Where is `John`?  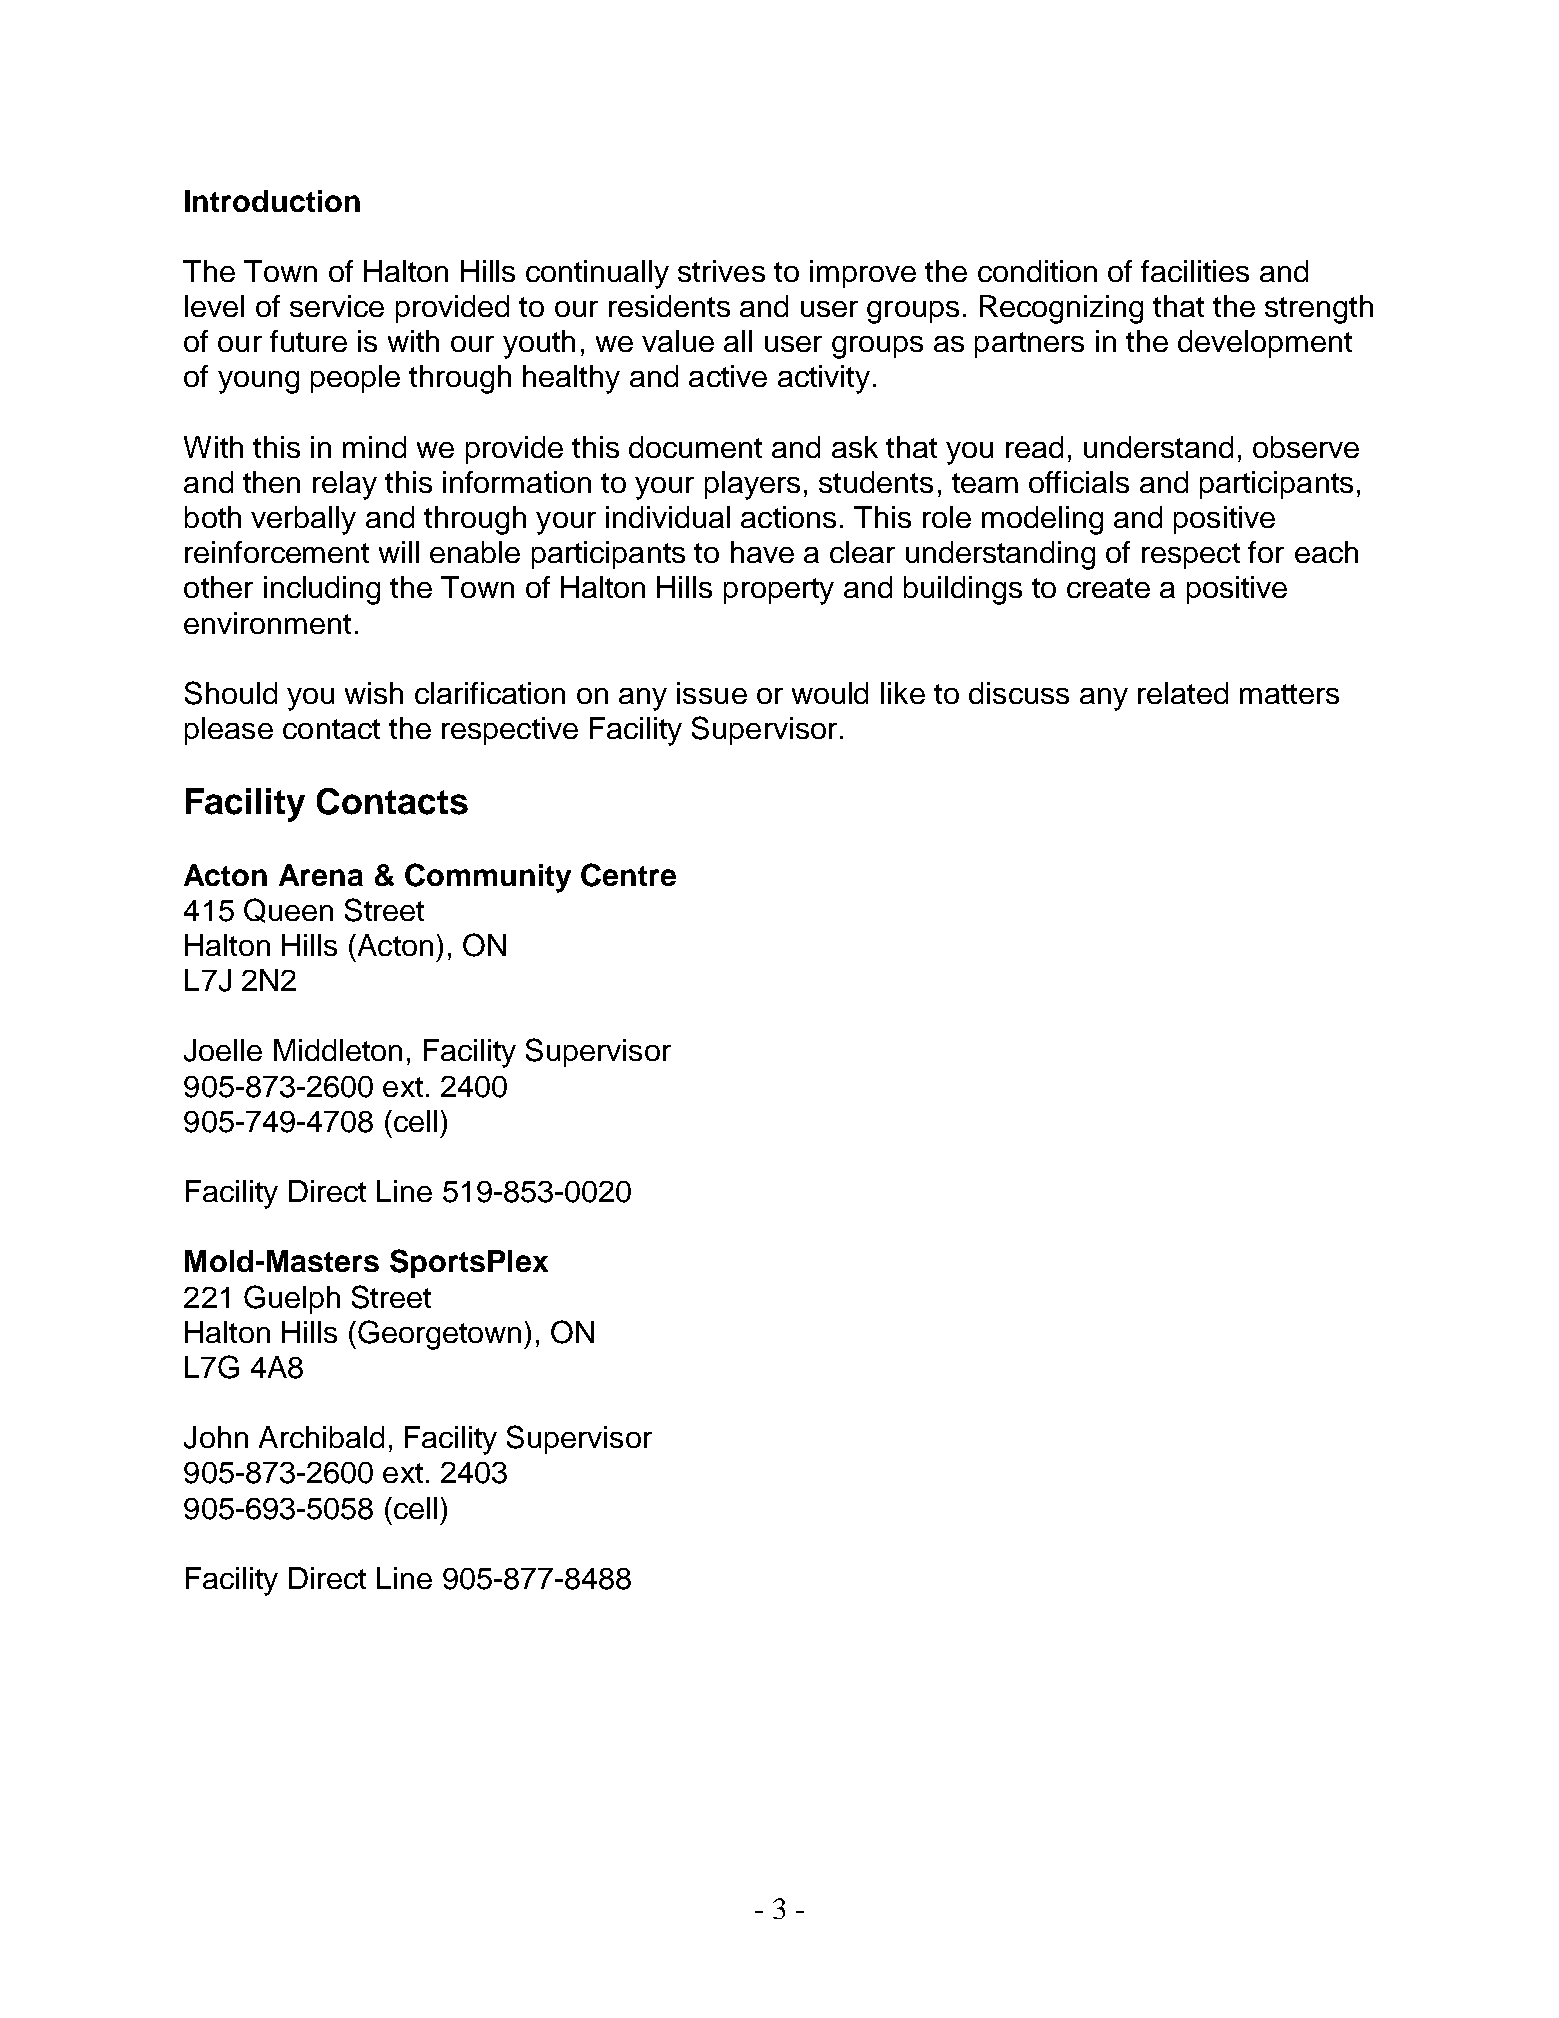 John is located at coordinates (216, 1437).
